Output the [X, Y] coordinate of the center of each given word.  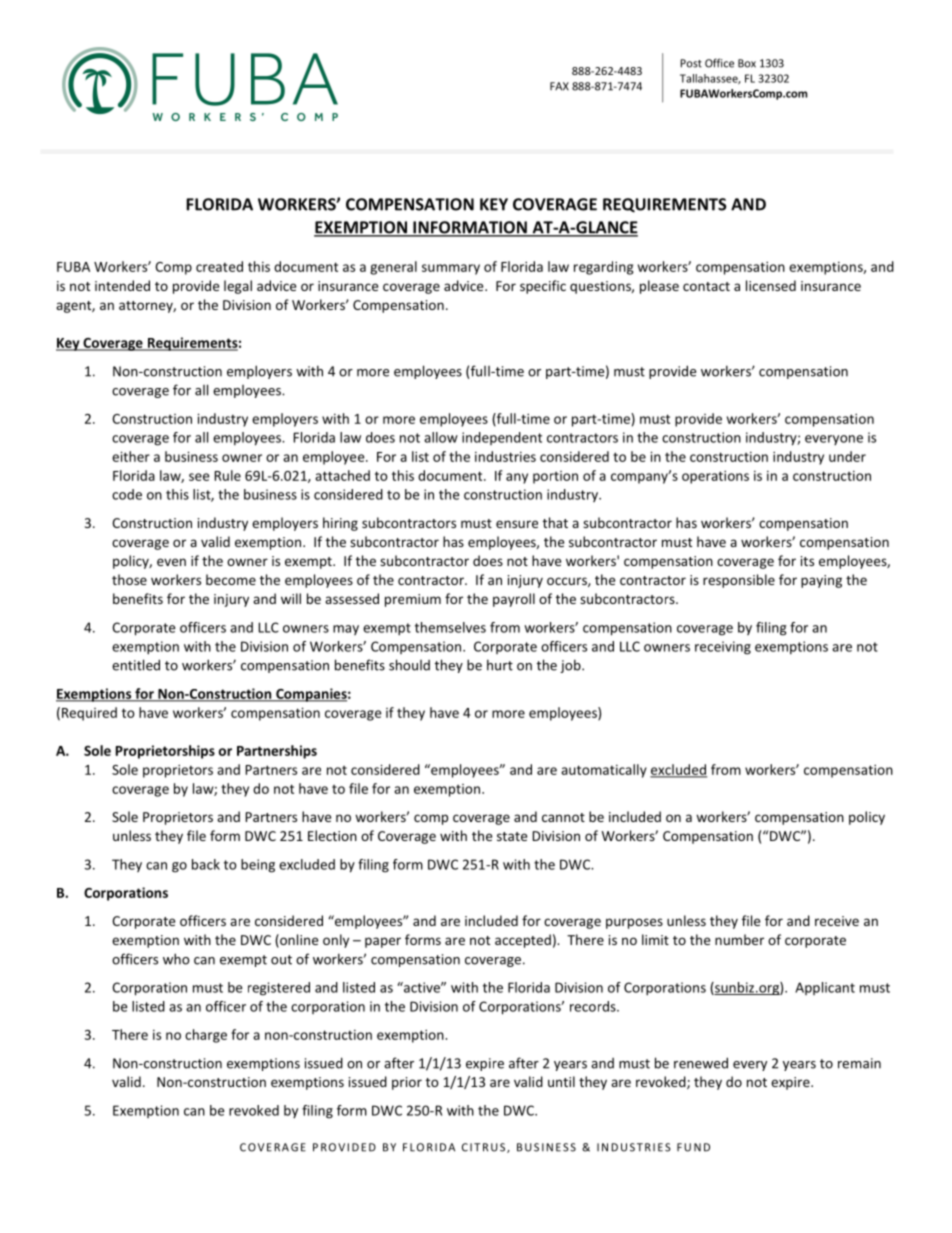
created [219, 266]
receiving [723, 648]
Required [89, 714]
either [131, 456]
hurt [500, 665]
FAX [559, 86]
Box [747, 63]
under [847, 456]
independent [502, 438]
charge [206, 1036]
